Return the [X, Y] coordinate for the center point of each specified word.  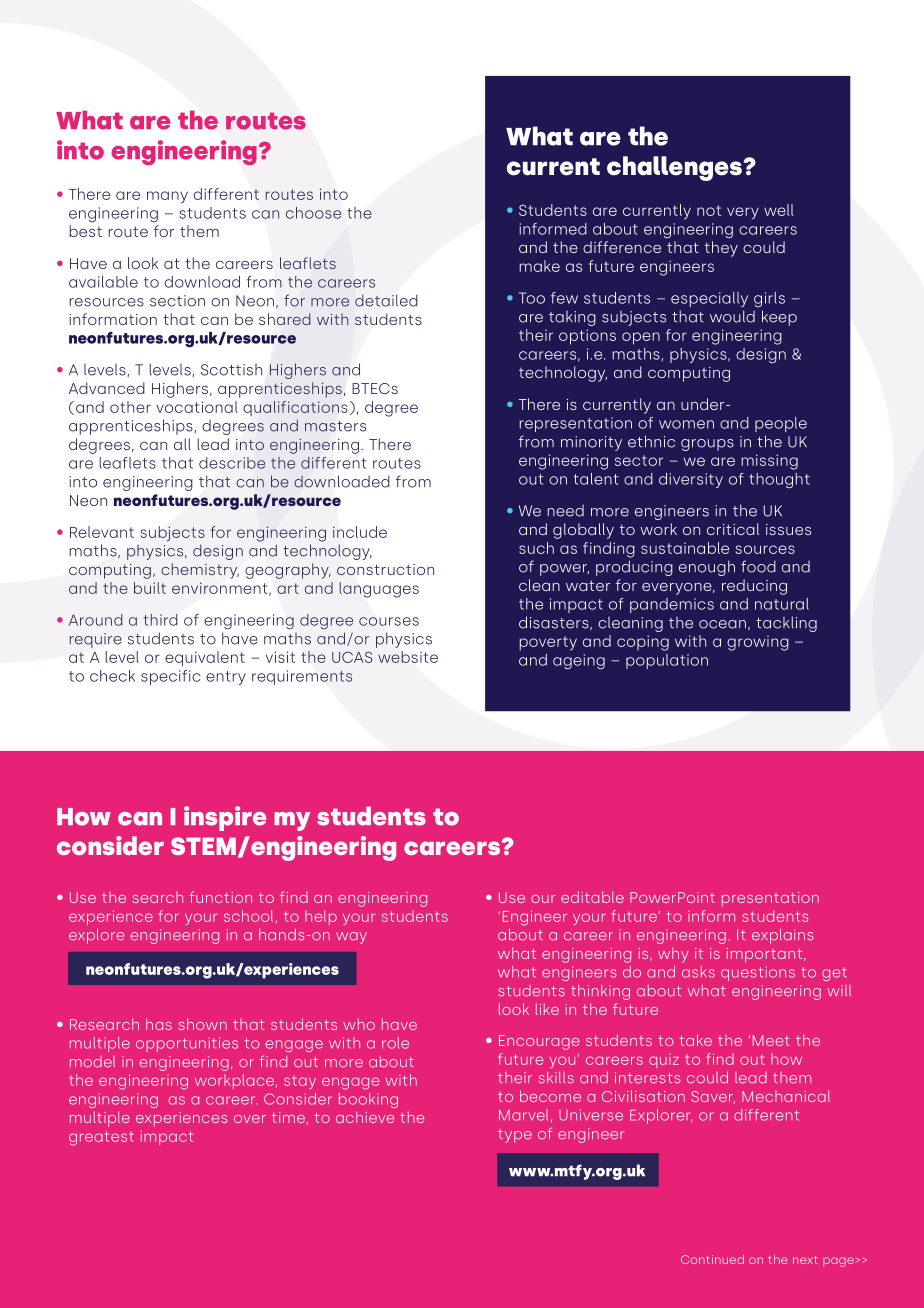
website [408, 657]
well [779, 210]
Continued [712, 1259]
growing [758, 643]
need [566, 511]
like [547, 1009]
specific [171, 677]
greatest [101, 1138]
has [159, 1024]
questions [758, 973]
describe [232, 463]
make [540, 266]
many [167, 197]
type [515, 1136]
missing [770, 462]
